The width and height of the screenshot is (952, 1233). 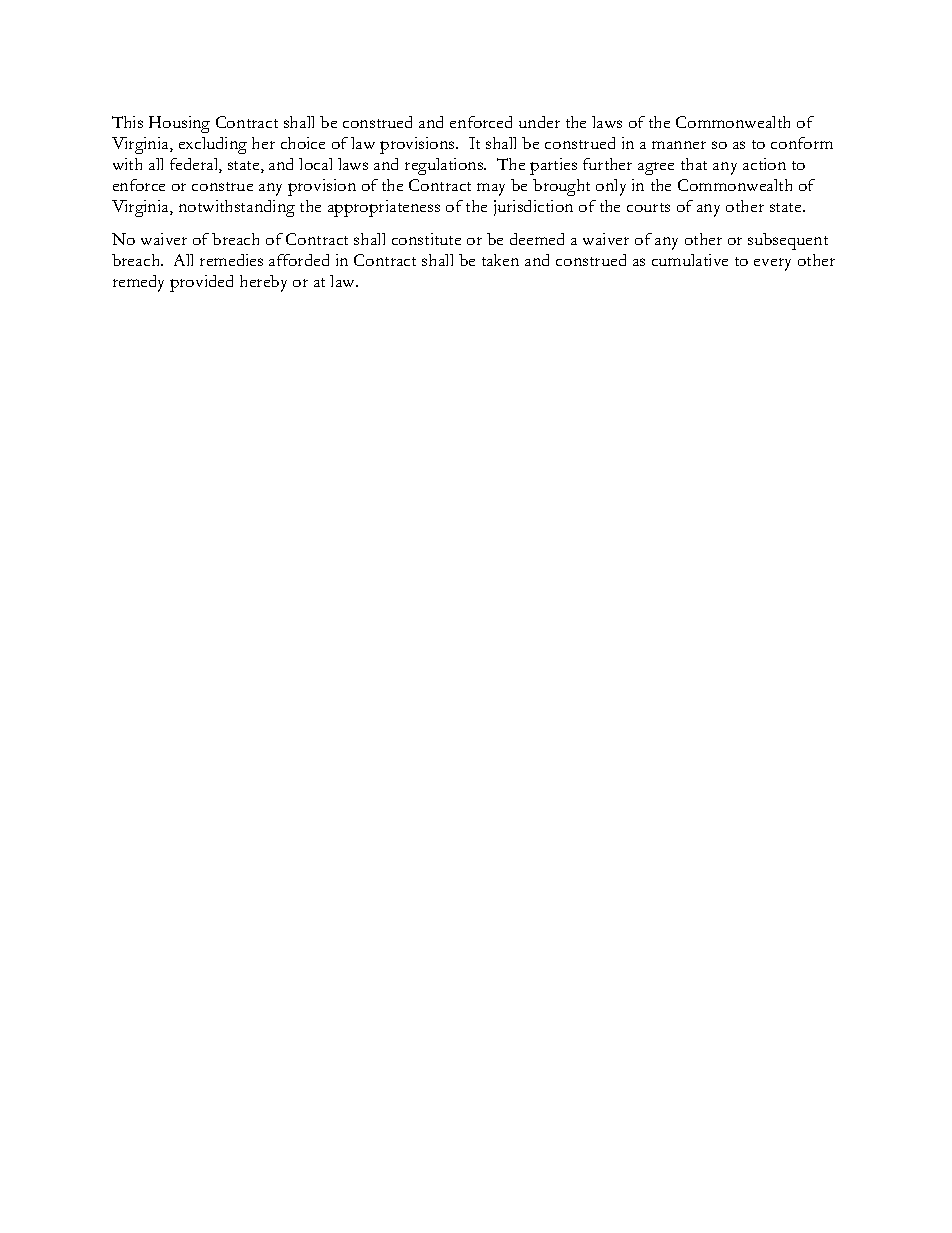 I want to click on appropriateness, so click(x=384, y=208).
